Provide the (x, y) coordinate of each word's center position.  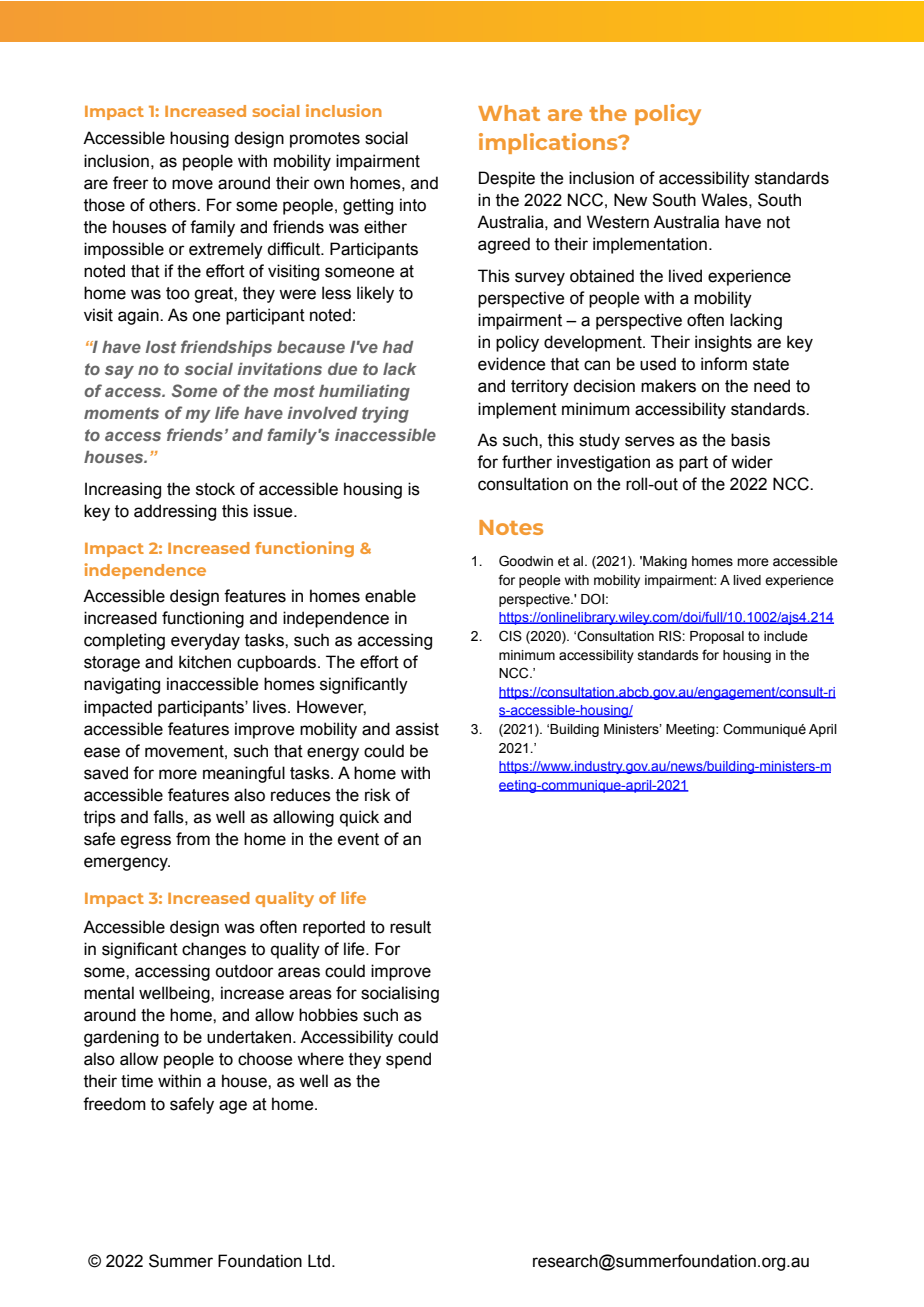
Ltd (319, 1261)
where (320, 1059)
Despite (507, 179)
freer (131, 183)
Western (618, 222)
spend (408, 1060)
